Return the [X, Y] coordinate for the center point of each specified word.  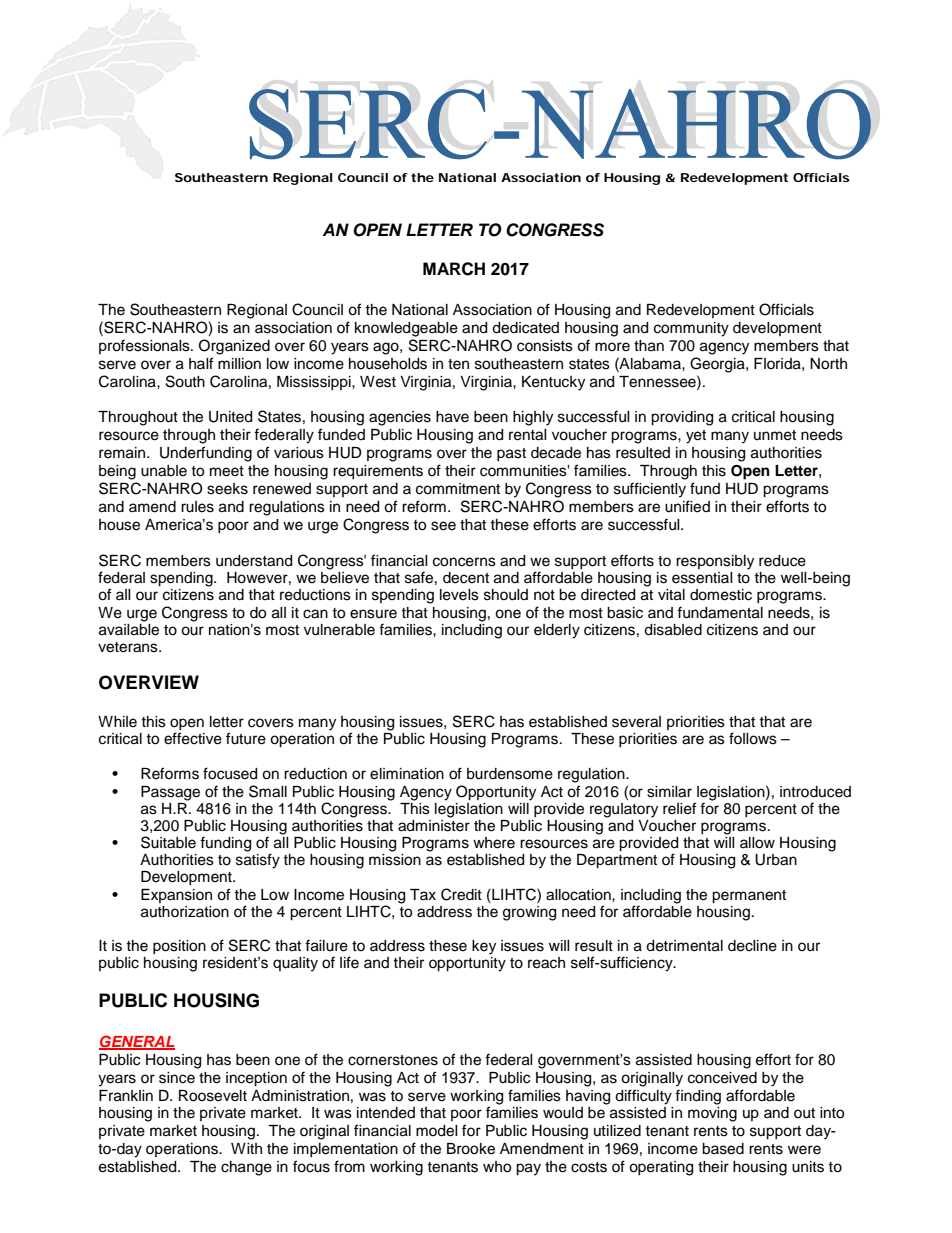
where [494, 843]
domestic [721, 595]
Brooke [471, 1149]
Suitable [168, 842]
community [691, 329]
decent [466, 578]
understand [254, 561]
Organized [234, 347]
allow [757, 843]
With [246, 1148]
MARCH [454, 269]
